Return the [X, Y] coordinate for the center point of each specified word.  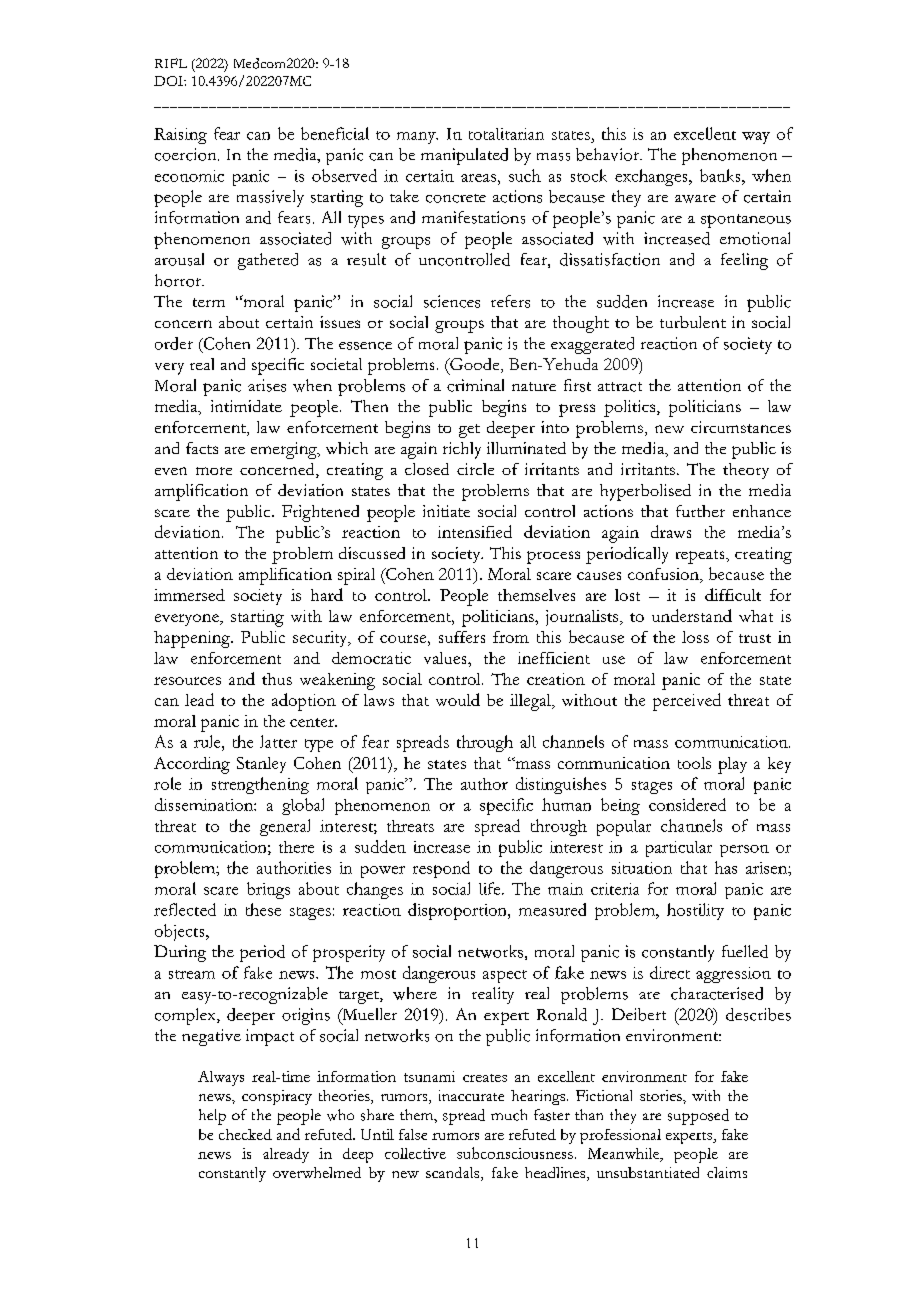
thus [277, 679]
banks [721, 175]
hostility [695, 911]
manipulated [464, 156]
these [263, 909]
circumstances [741, 427]
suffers [462, 637]
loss [695, 637]
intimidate [246, 406]
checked [245, 1134]
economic [189, 176]
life [491, 888]
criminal [475, 385]
